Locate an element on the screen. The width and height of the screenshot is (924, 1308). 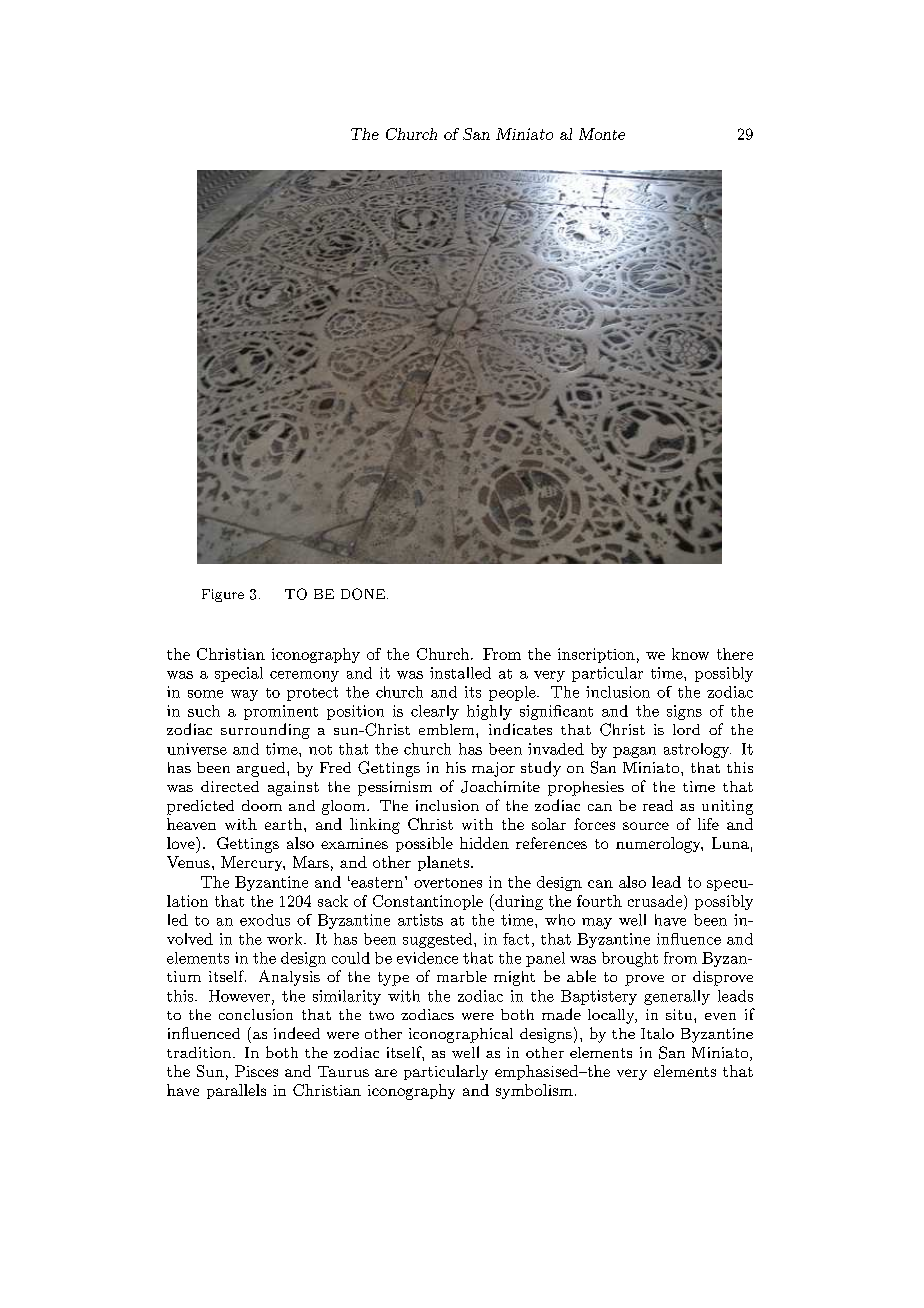
clearly is located at coordinates (435, 712).
